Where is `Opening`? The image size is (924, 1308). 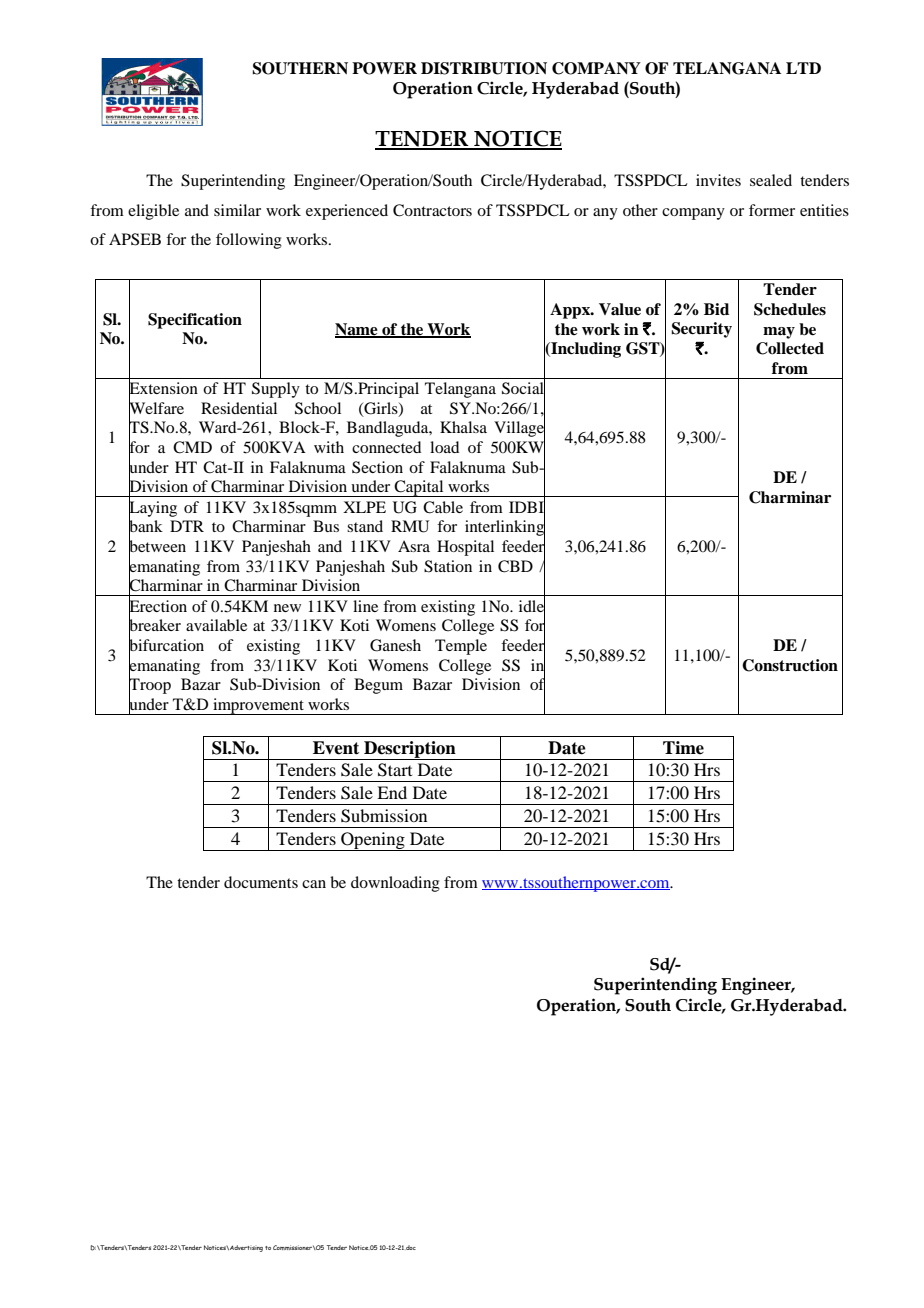
Opening is located at coordinates (373, 841).
